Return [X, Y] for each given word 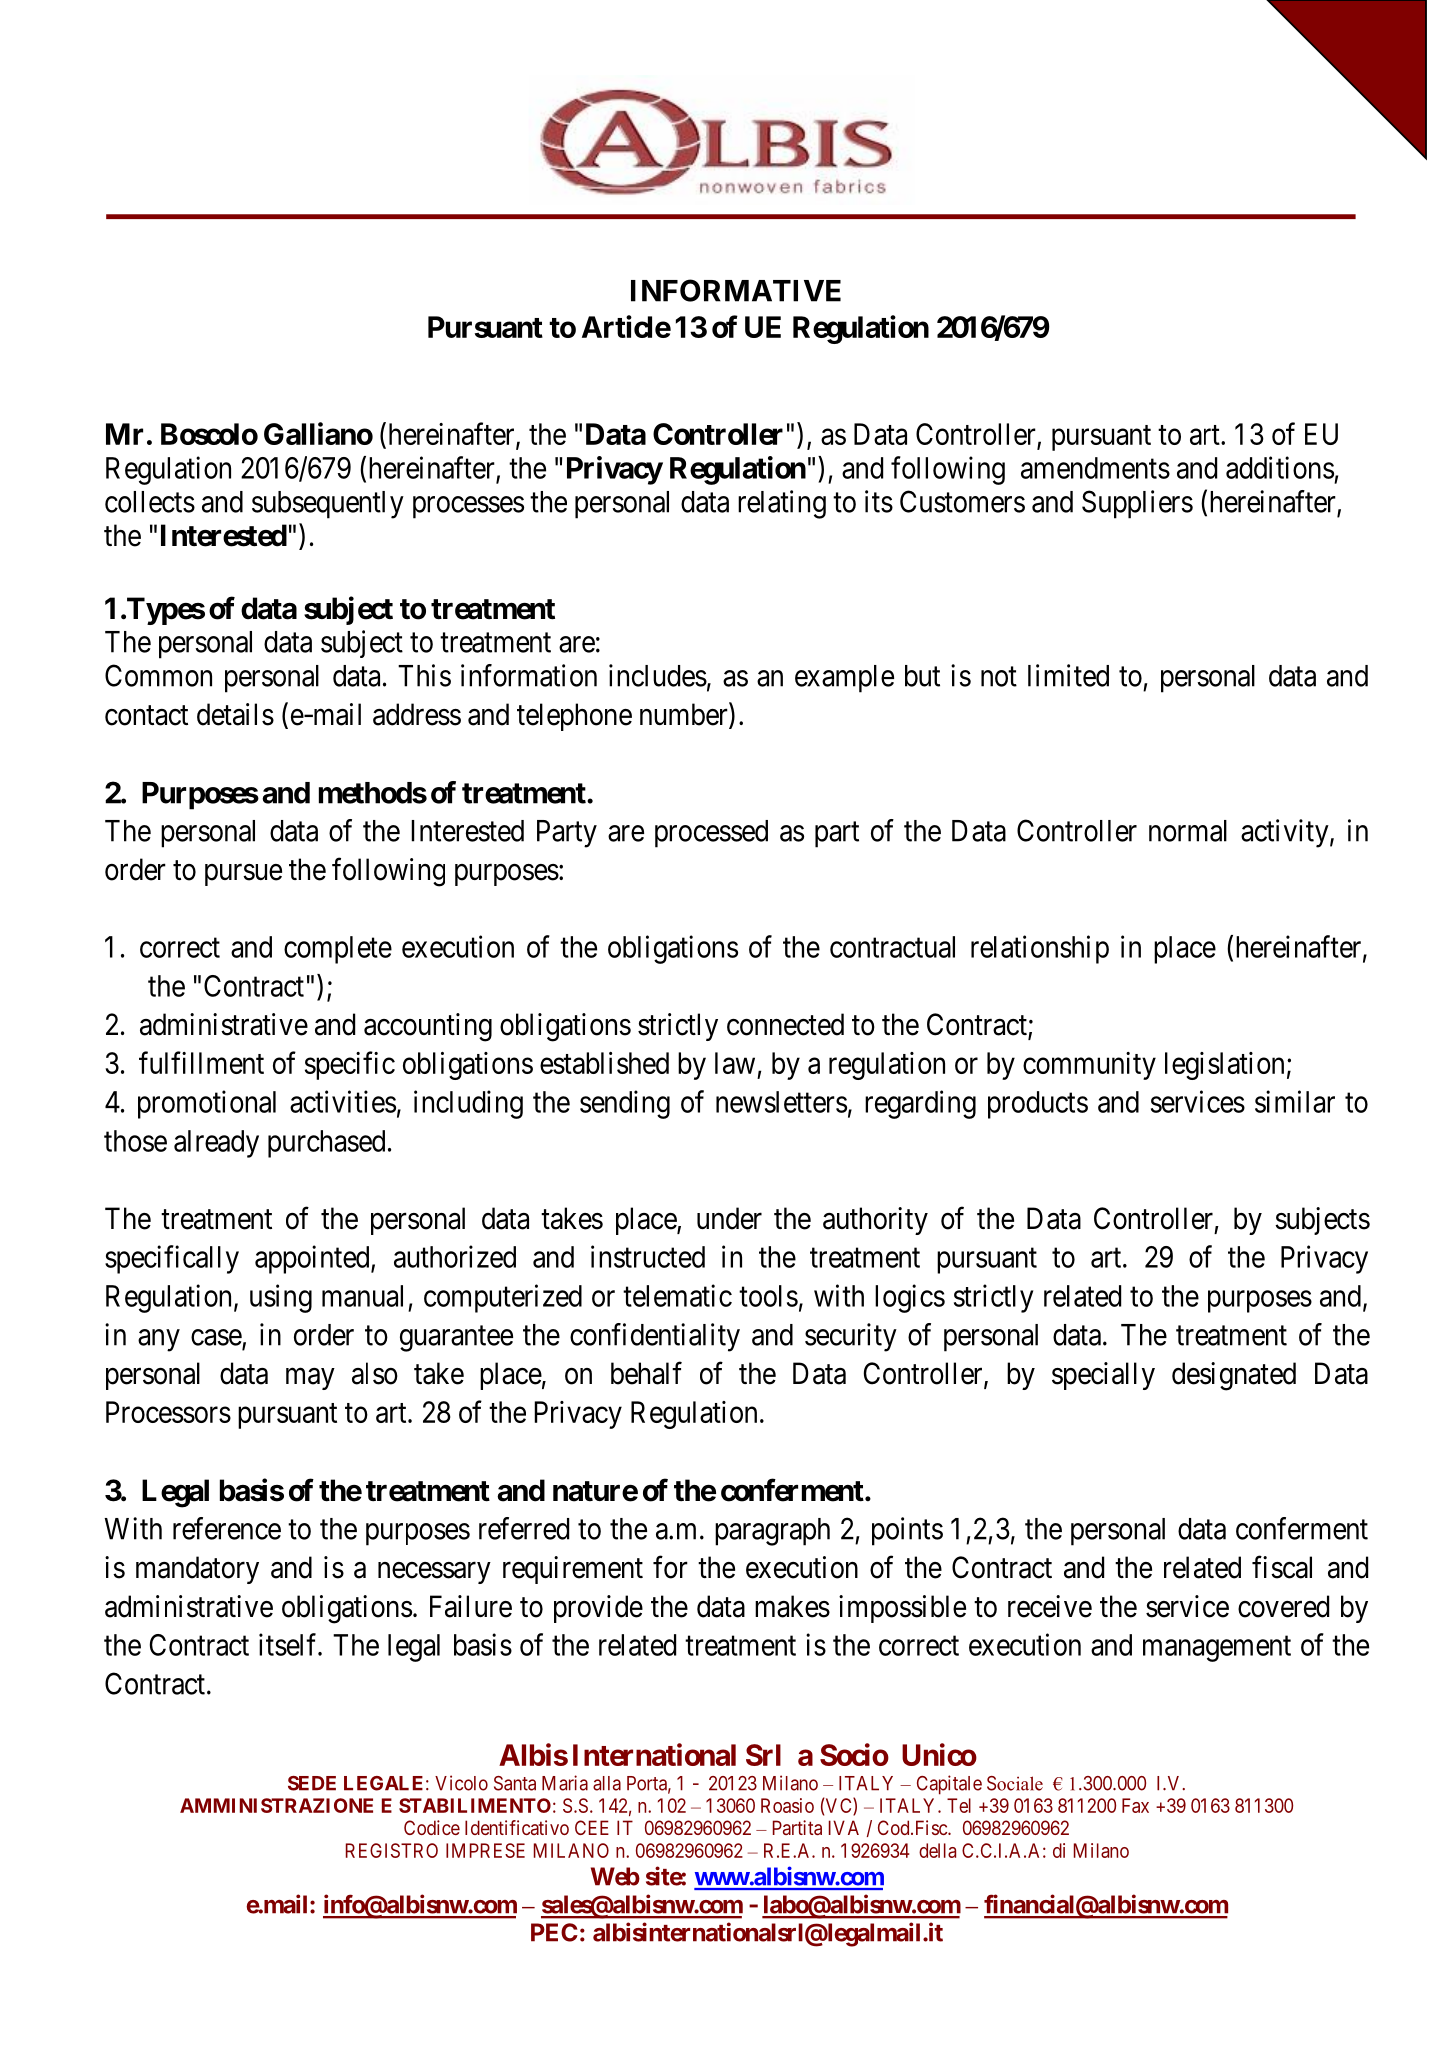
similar [1295, 1101]
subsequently [328, 505]
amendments [1095, 468]
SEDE [312, 1783]
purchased [326, 1144]
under [729, 1218]
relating [782, 504]
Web [615, 1876]
